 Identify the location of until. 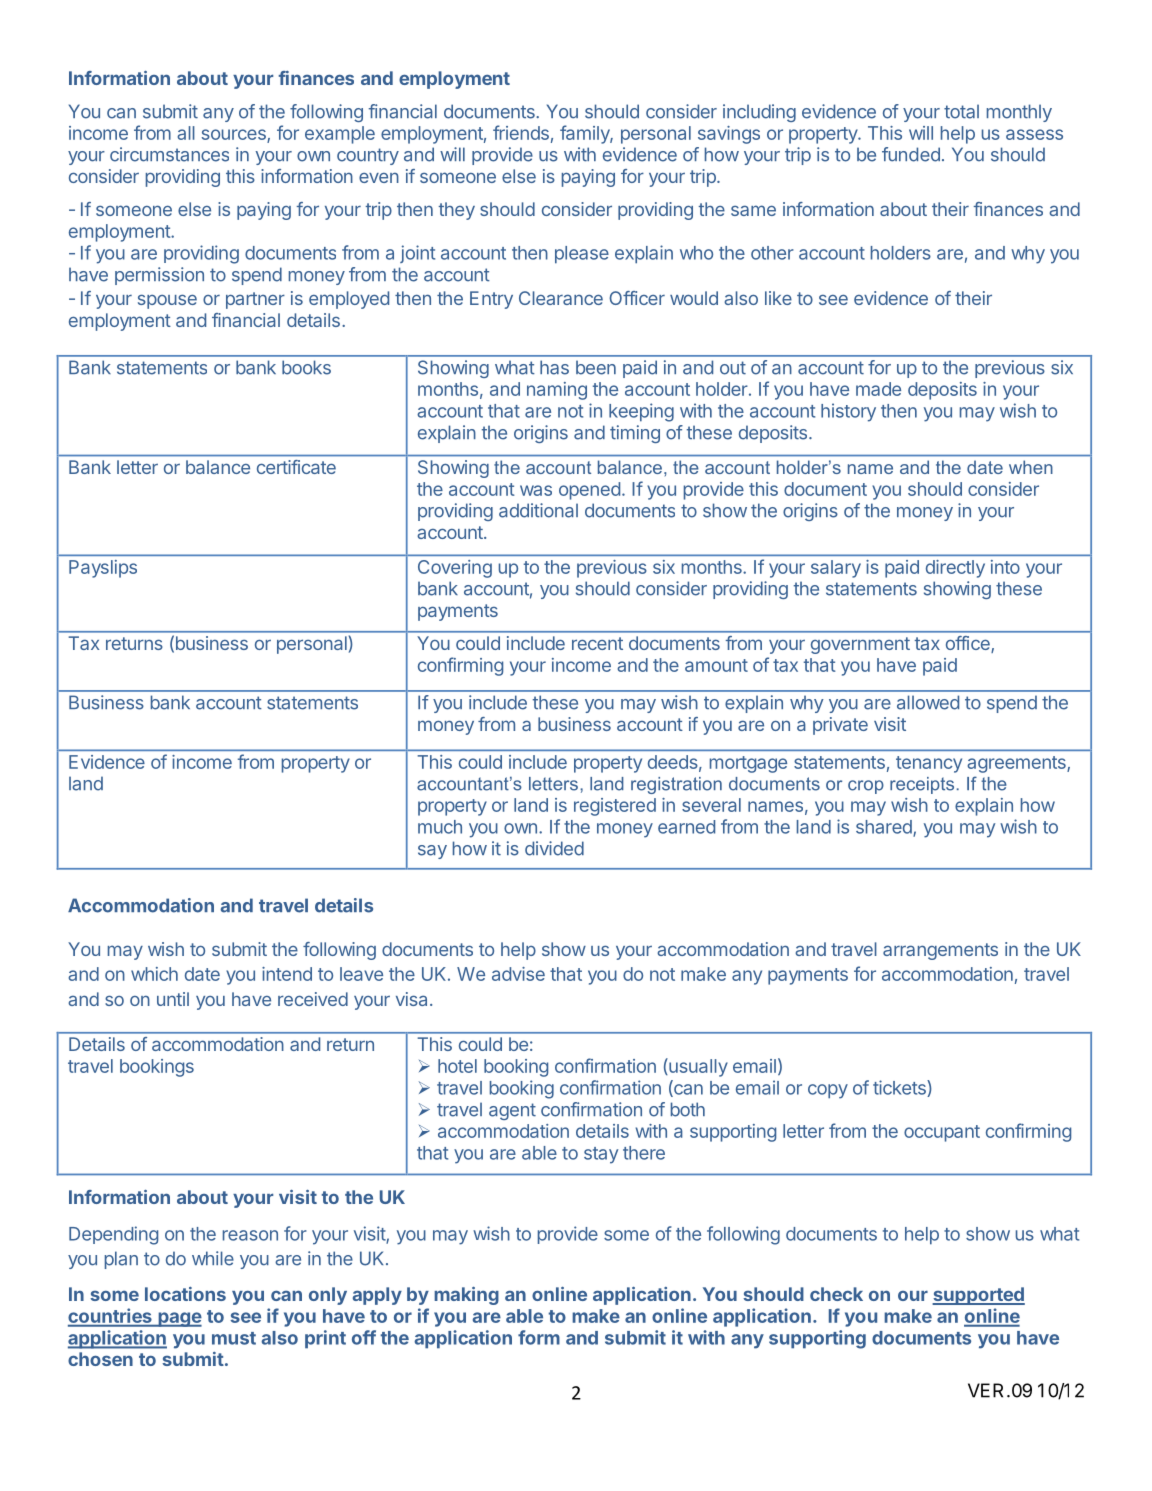
(173, 999).
